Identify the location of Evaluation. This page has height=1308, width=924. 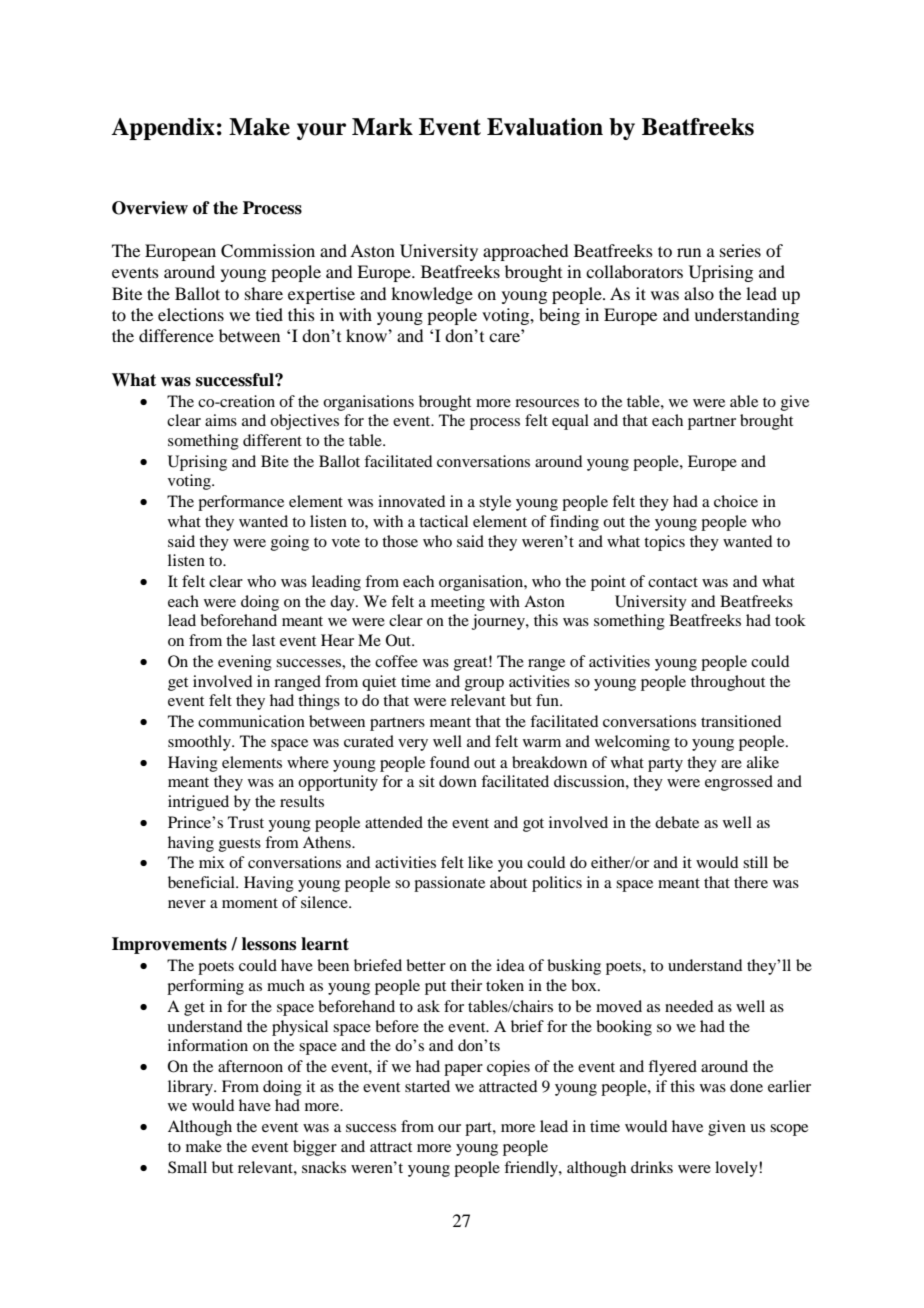
(545, 127).
